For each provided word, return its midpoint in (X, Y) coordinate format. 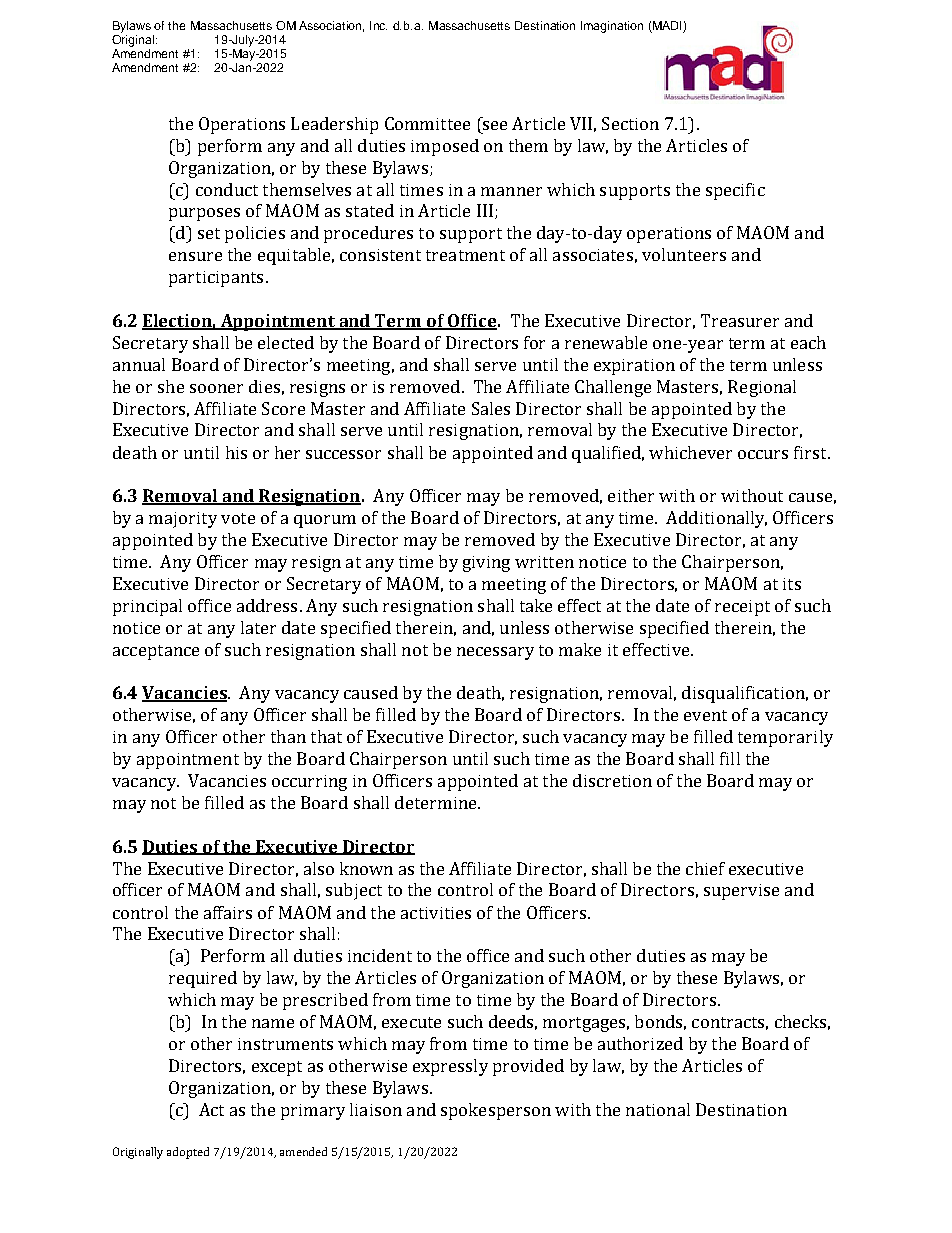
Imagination (612, 27)
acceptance (156, 652)
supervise (741, 892)
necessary (495, 653)
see (495, 125)
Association (331, 26)
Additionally (716, 519)
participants (216, 279)
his (236, 452)
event (705, 715)
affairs (228, 912)
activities (436, 913)
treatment (465, 255)
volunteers (684, 254)
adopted (188, 1153)
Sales (491, 408)
